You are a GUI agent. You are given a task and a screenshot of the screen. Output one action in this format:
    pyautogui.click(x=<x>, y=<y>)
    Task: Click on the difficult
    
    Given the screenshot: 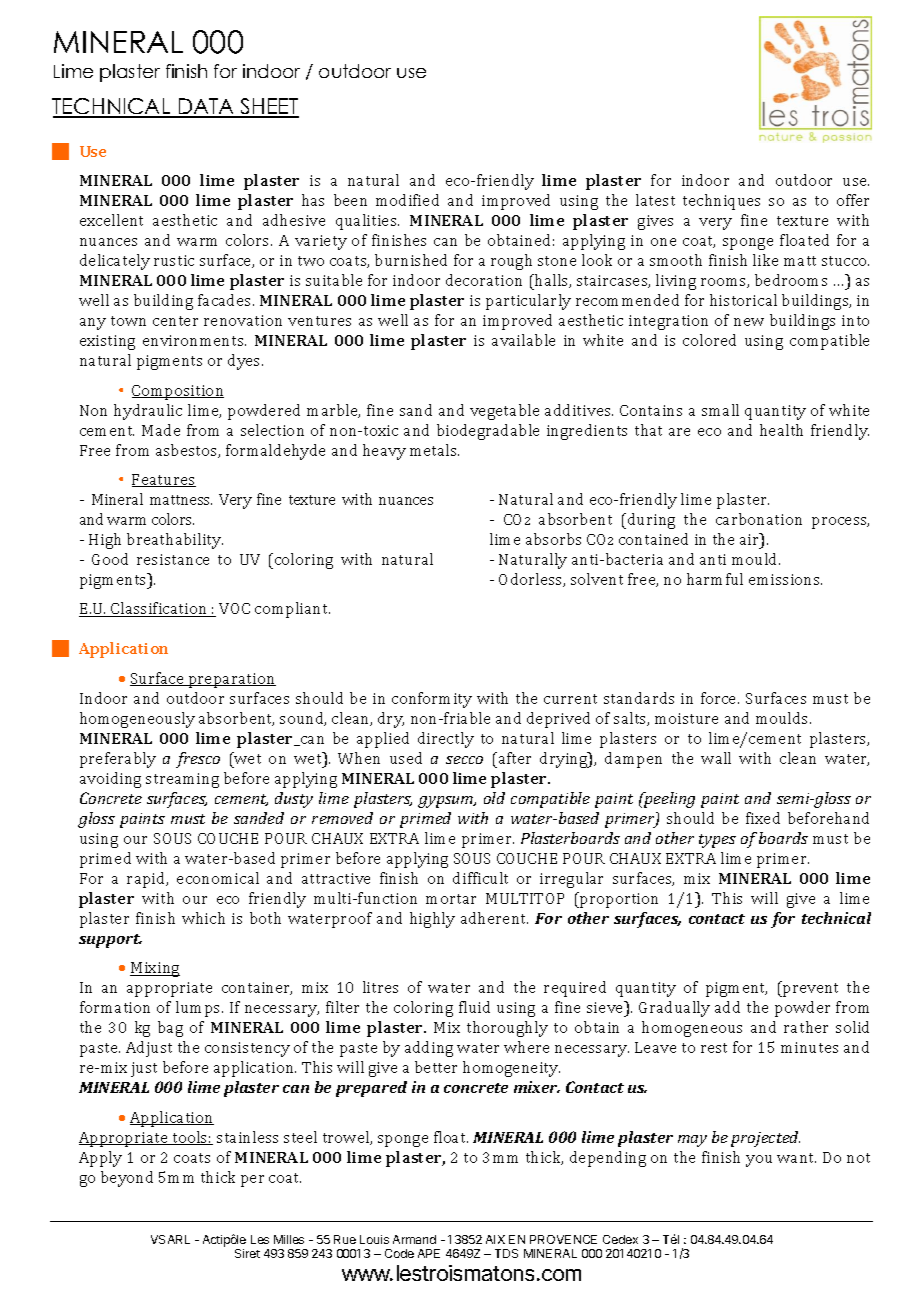 What is the action you would take?
    pyautogui.click(x=480, y=878)
